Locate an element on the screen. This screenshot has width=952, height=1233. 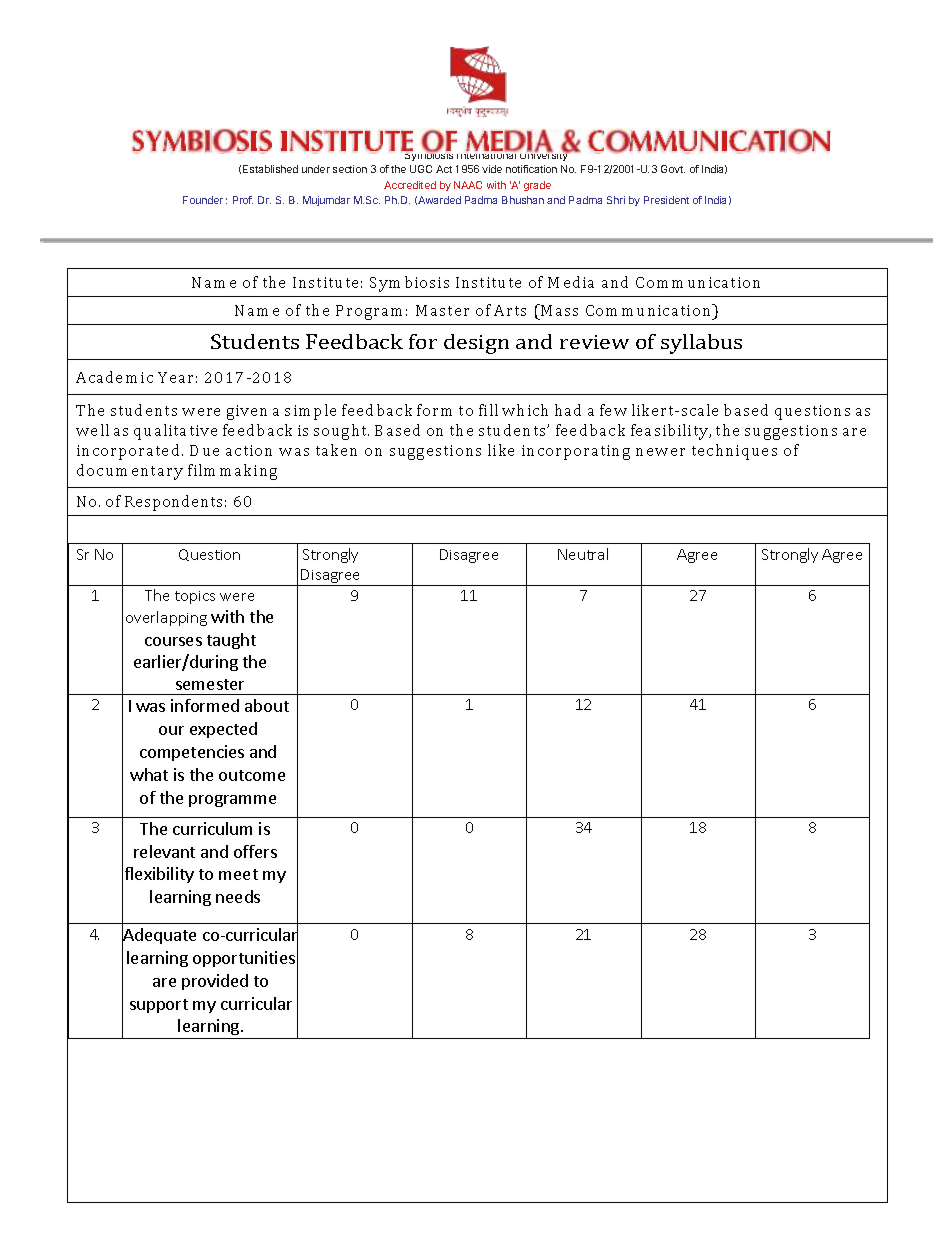
syllabus is located at coordinates (701, 344).
